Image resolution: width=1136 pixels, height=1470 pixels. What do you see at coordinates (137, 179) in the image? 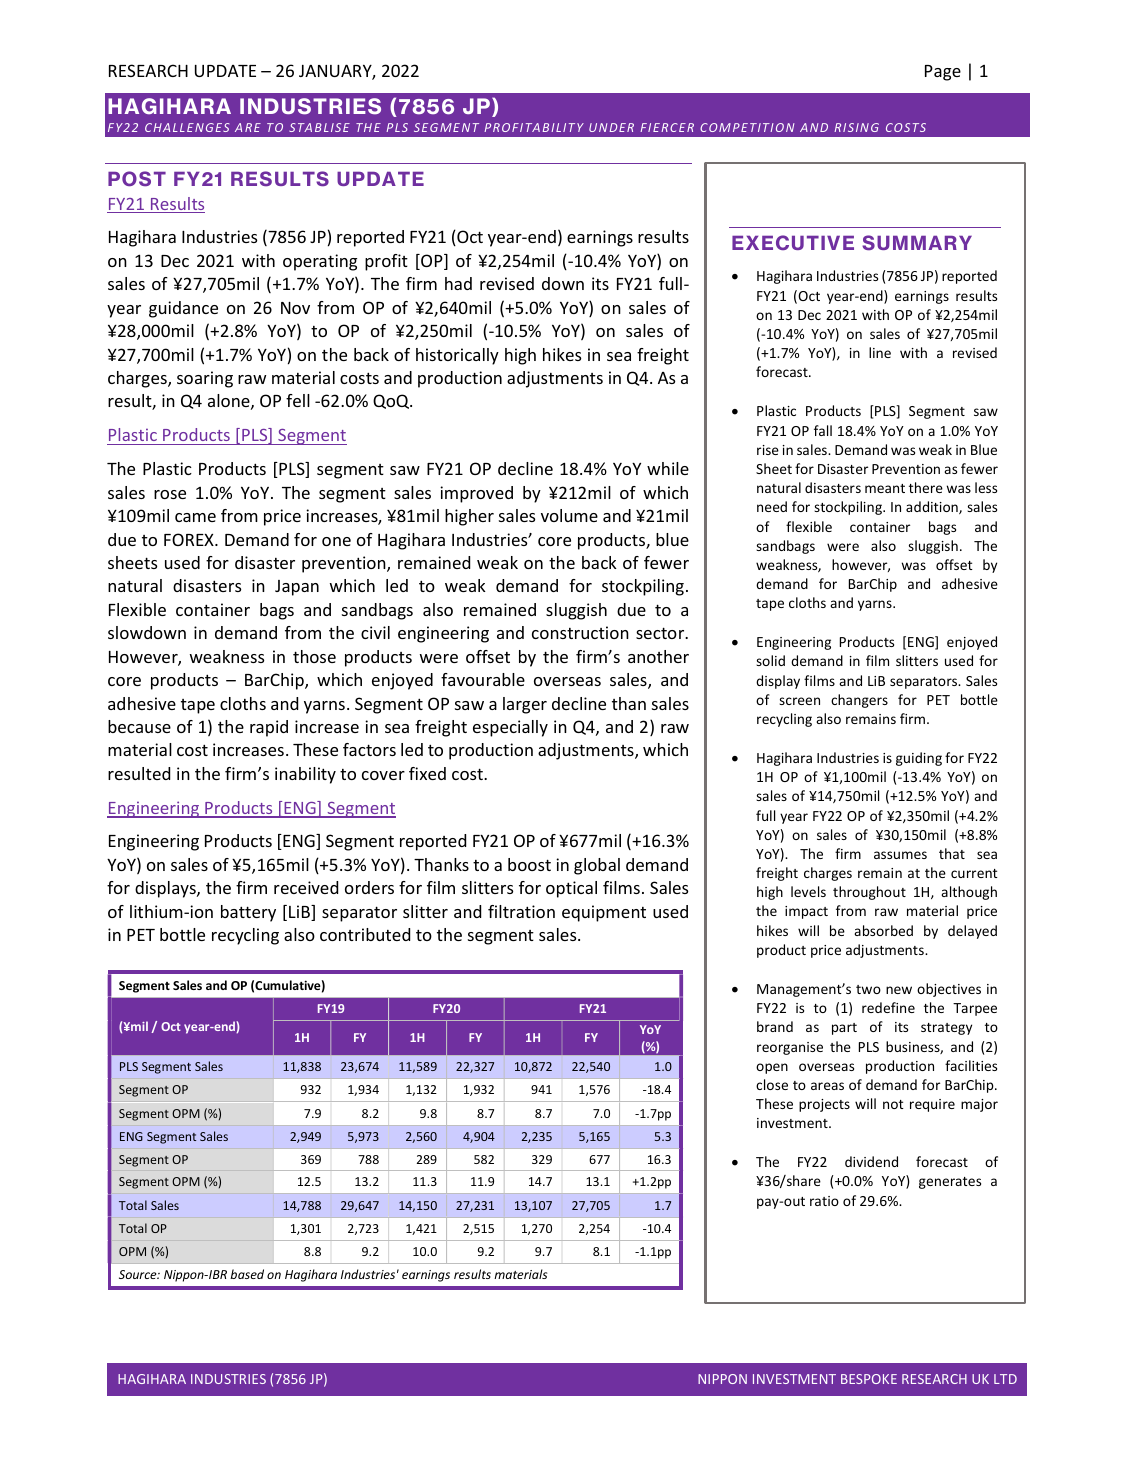
I see `POST` at bounding box center [137, 179].
